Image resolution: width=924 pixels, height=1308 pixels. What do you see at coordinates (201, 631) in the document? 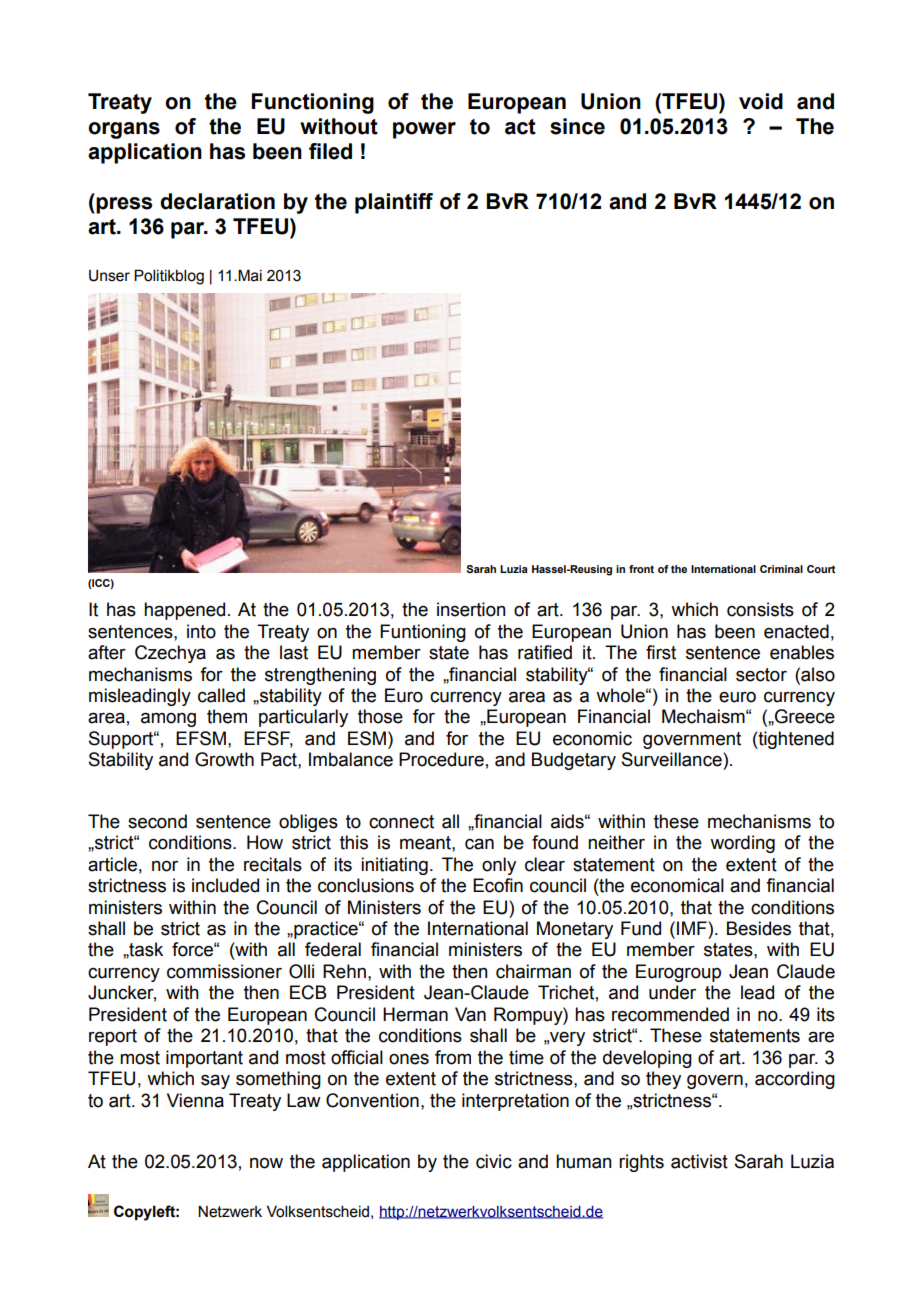
I see `into` at bounding box center [201, 631].
